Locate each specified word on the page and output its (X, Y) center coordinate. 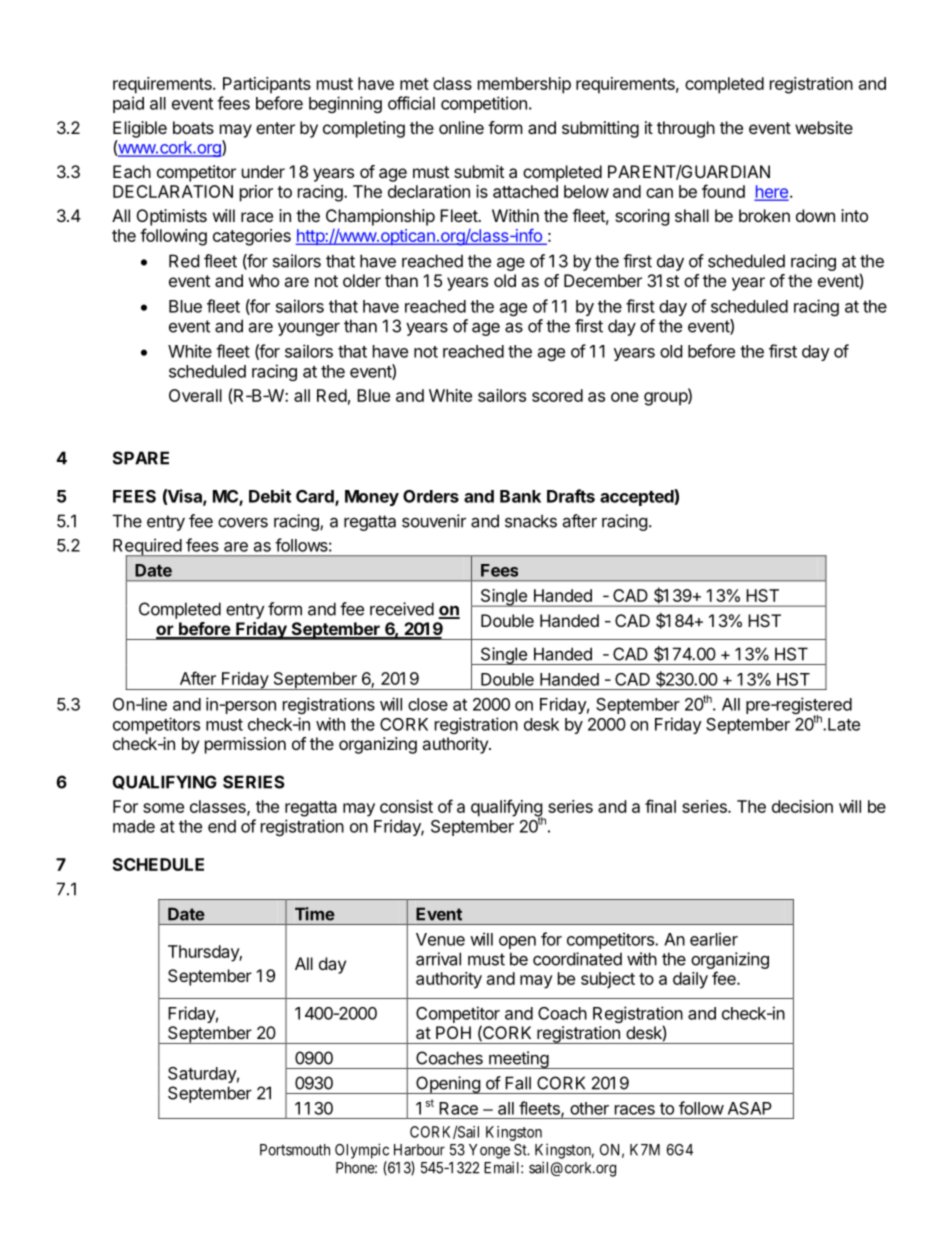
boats (193, 127)
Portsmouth (295, 1150)
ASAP (750, 1108)
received (402, 609)
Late (844, 724)
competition (484, 104)
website (824, 127)
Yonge (489, 1151)
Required (148, 548)
